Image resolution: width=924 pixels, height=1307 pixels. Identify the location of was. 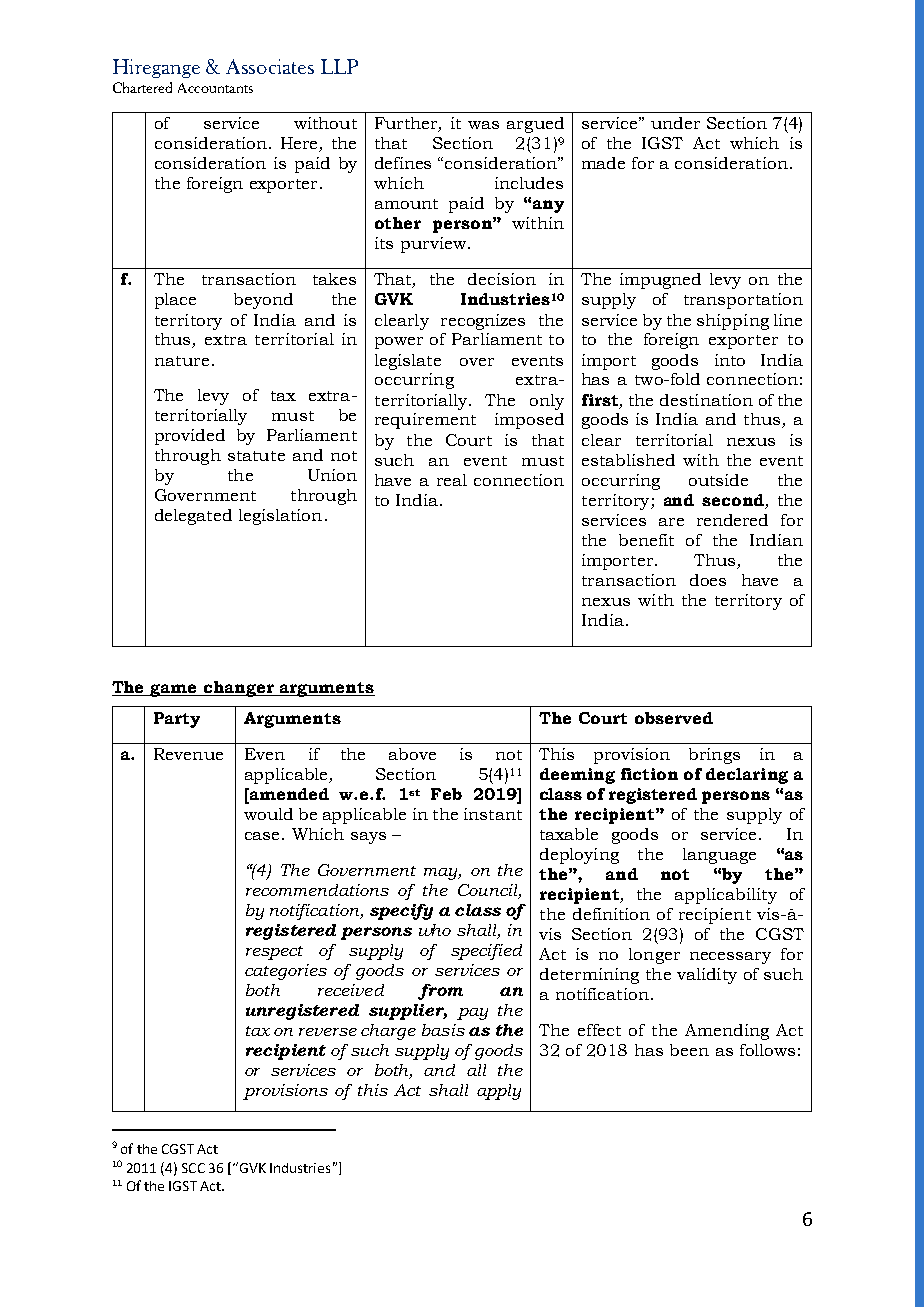
(483, 125).
